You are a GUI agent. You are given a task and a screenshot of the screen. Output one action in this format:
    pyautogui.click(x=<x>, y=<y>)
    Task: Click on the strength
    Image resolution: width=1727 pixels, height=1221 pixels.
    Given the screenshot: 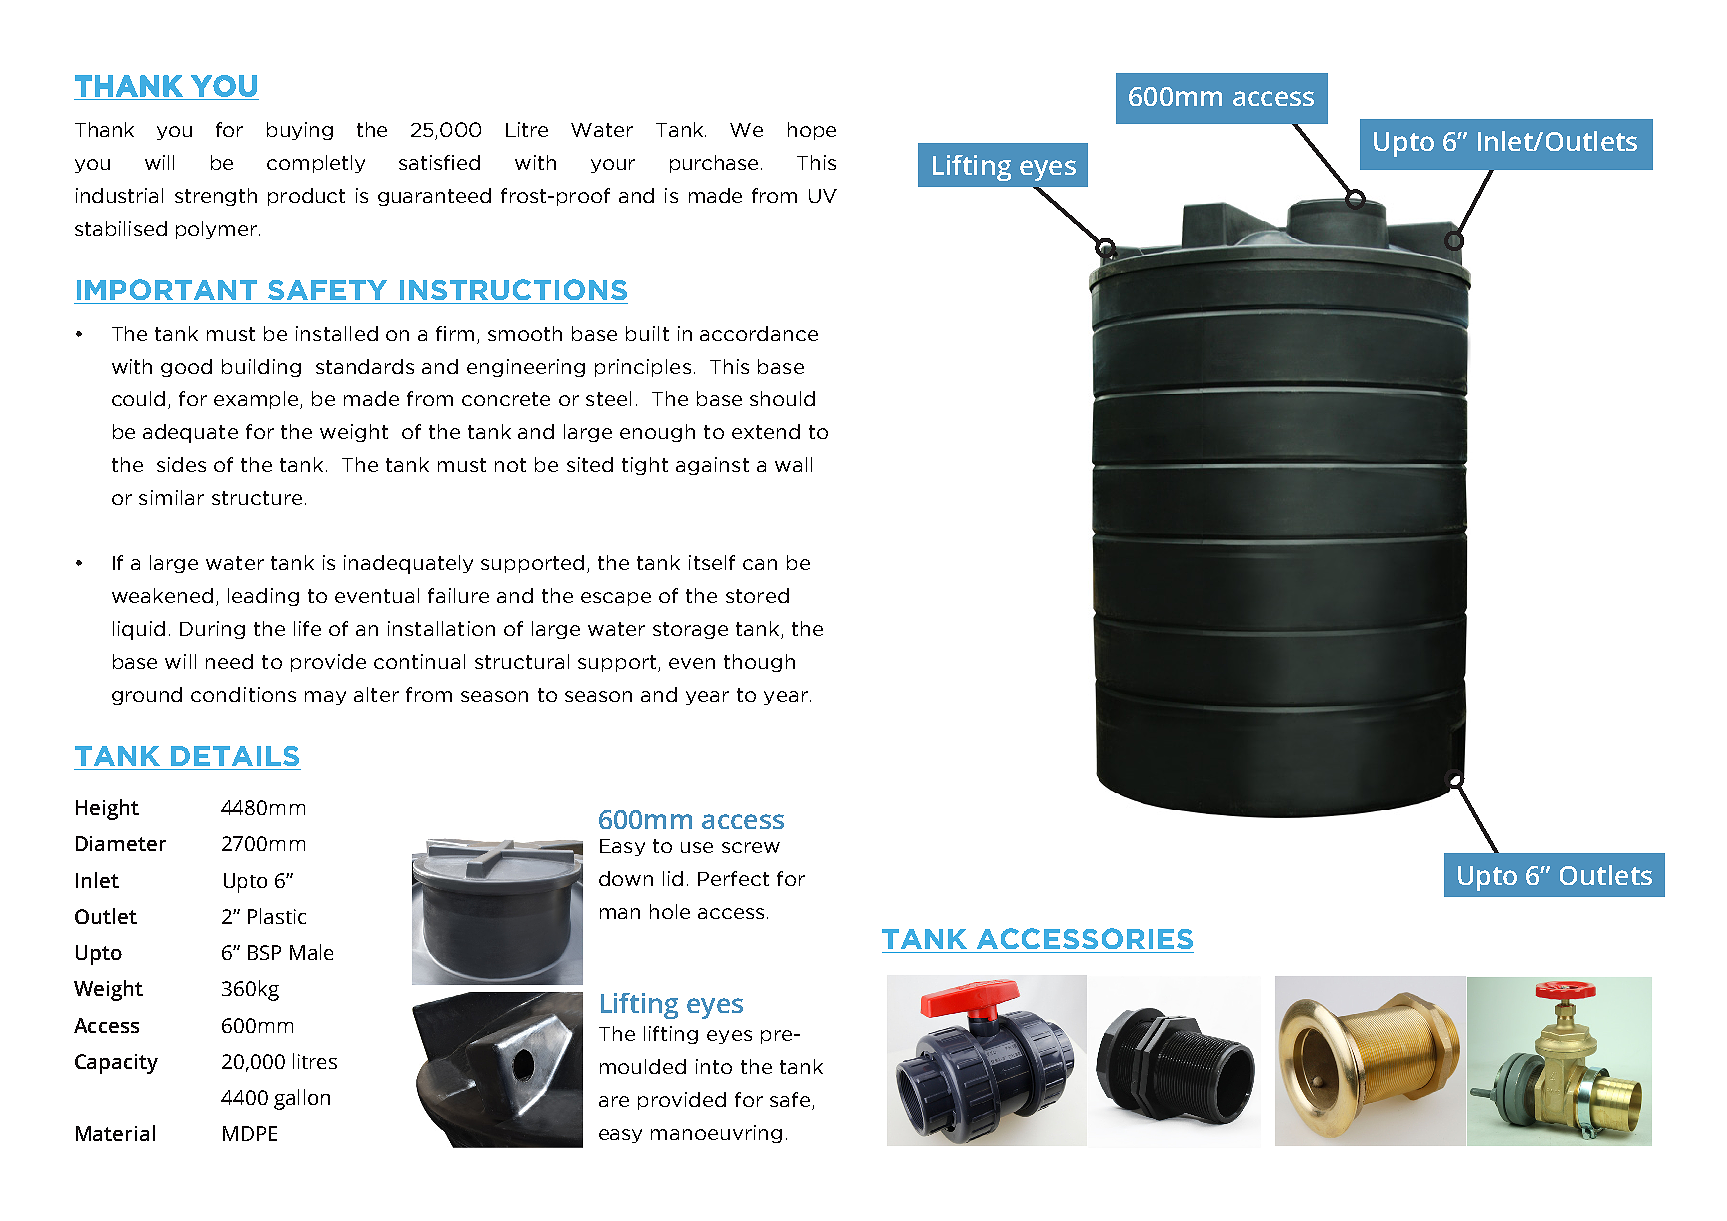 What is the action you would take?
    pyautogui.click(x=216, y=197)
